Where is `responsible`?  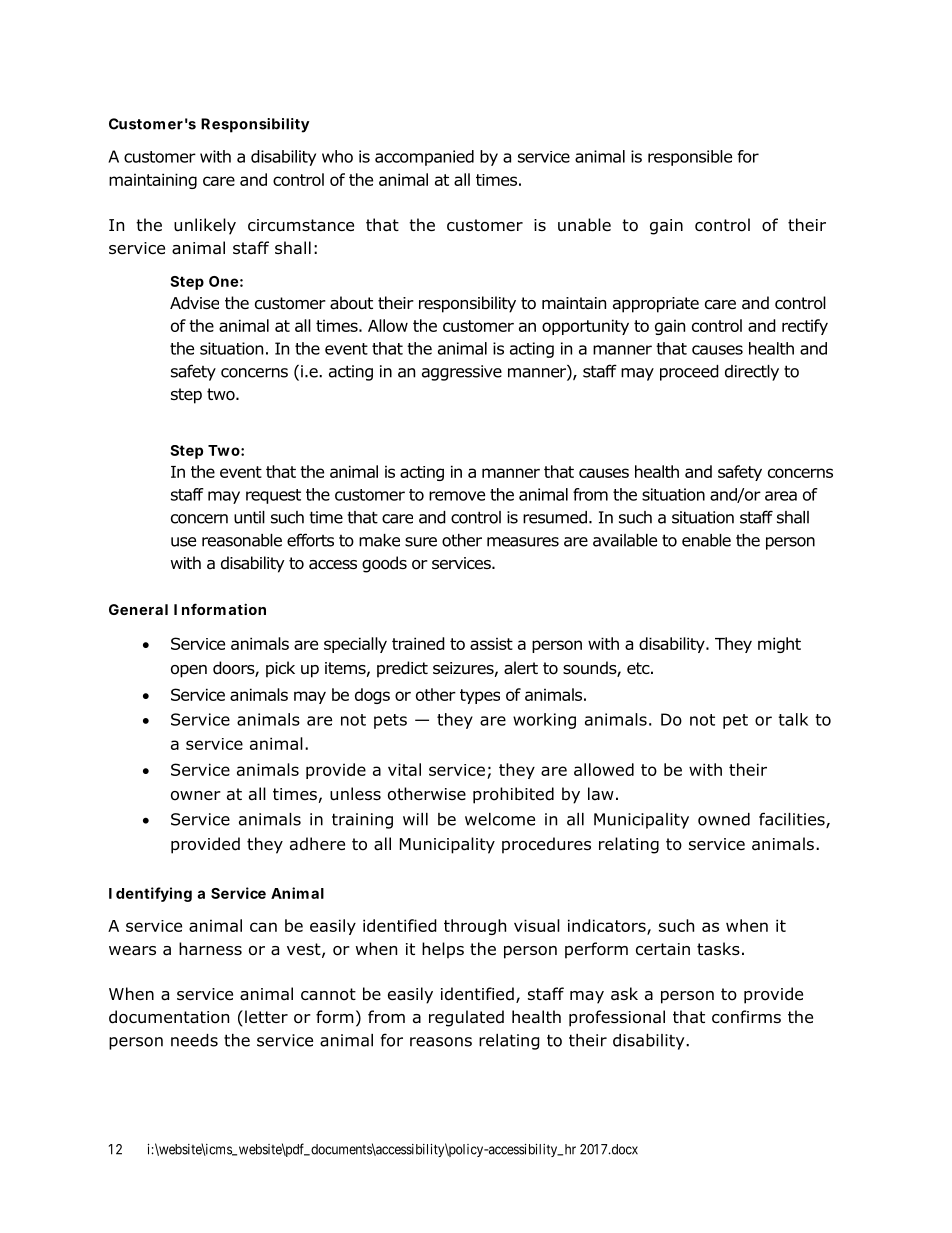 responsible is located at coordinates (690, 158).
